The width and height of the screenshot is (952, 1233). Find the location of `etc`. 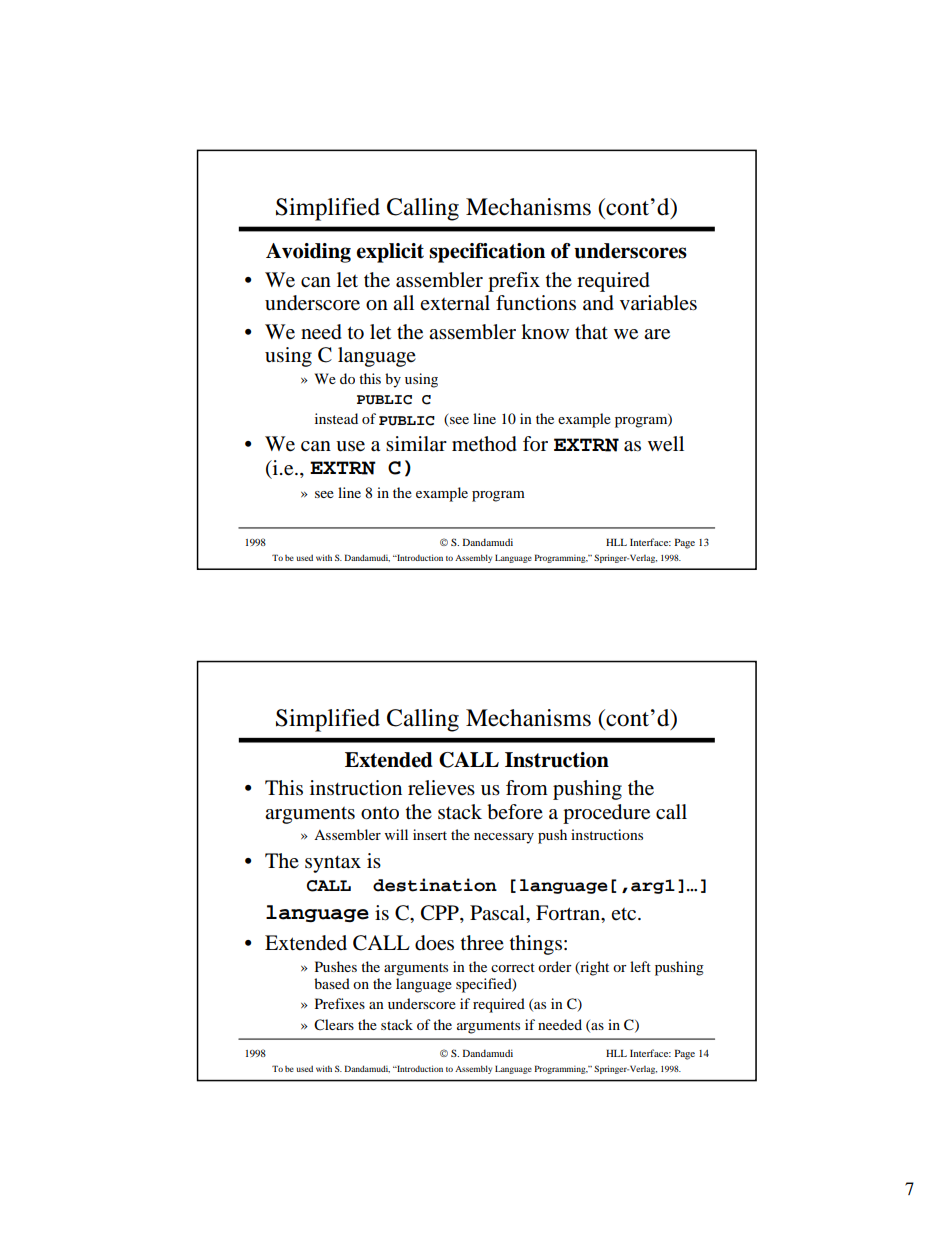

etc is located at coordinates (625, 914).
